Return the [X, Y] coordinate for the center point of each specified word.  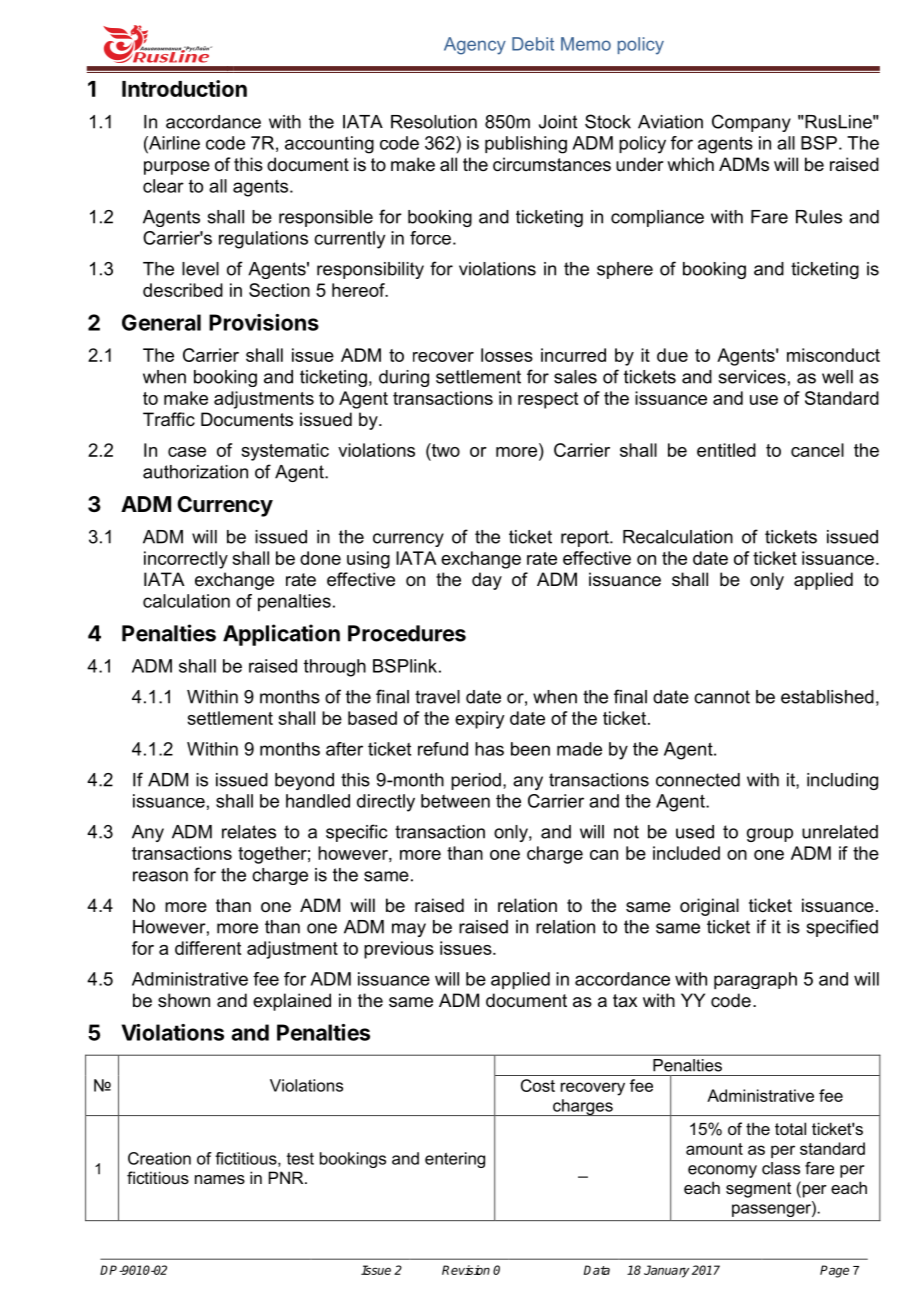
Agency [475, 46]
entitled [726, 450]
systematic [285, 452]
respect [548, 400]
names [220, 1179]
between [455, 801]
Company [751, 123]
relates [249, 832]
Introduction [184, 88]
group [770, 835]
